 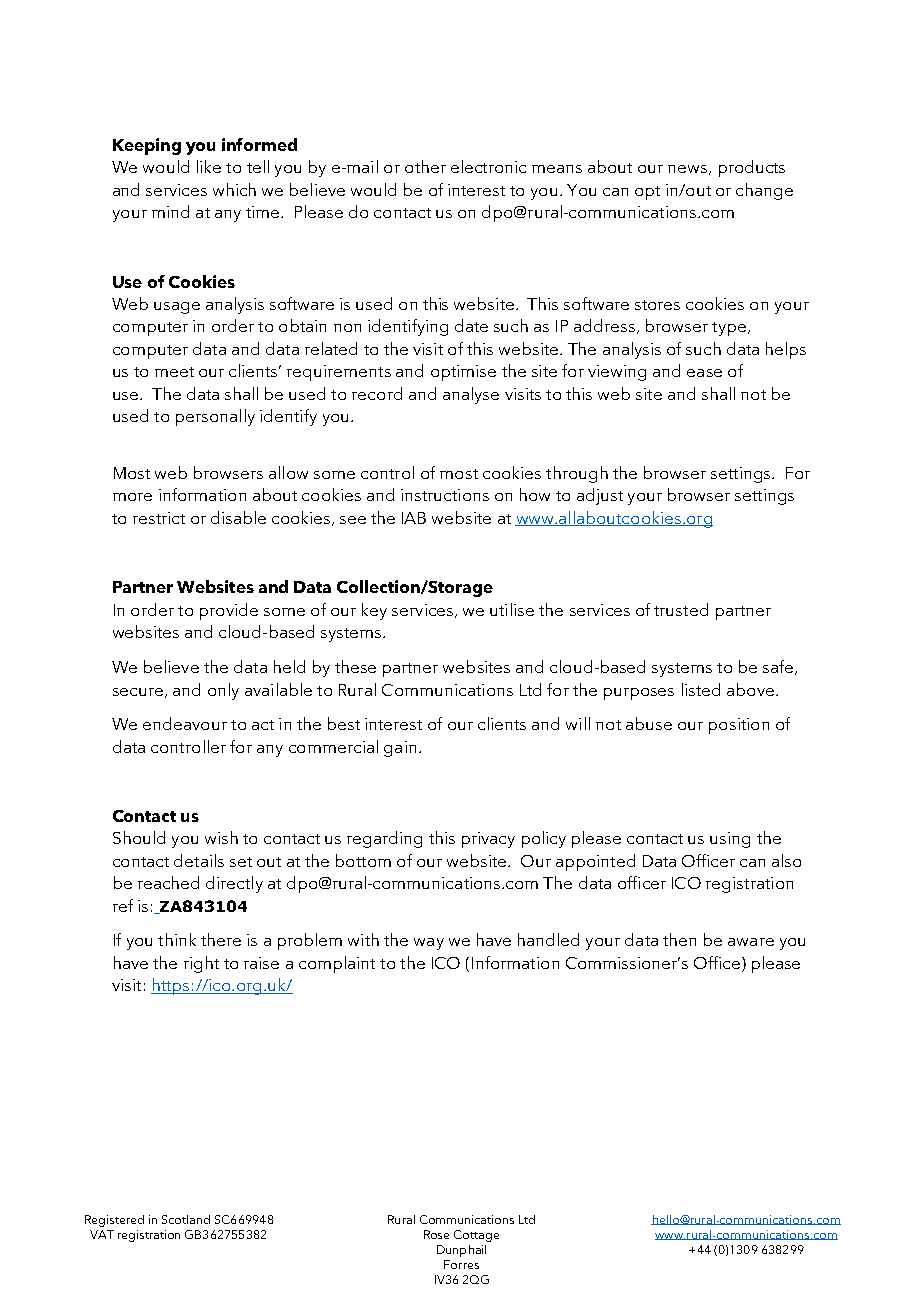 What do you see at coordinates (186, 1219) in the page?
I see `Scotland` at bounding box center [186, 1219].
